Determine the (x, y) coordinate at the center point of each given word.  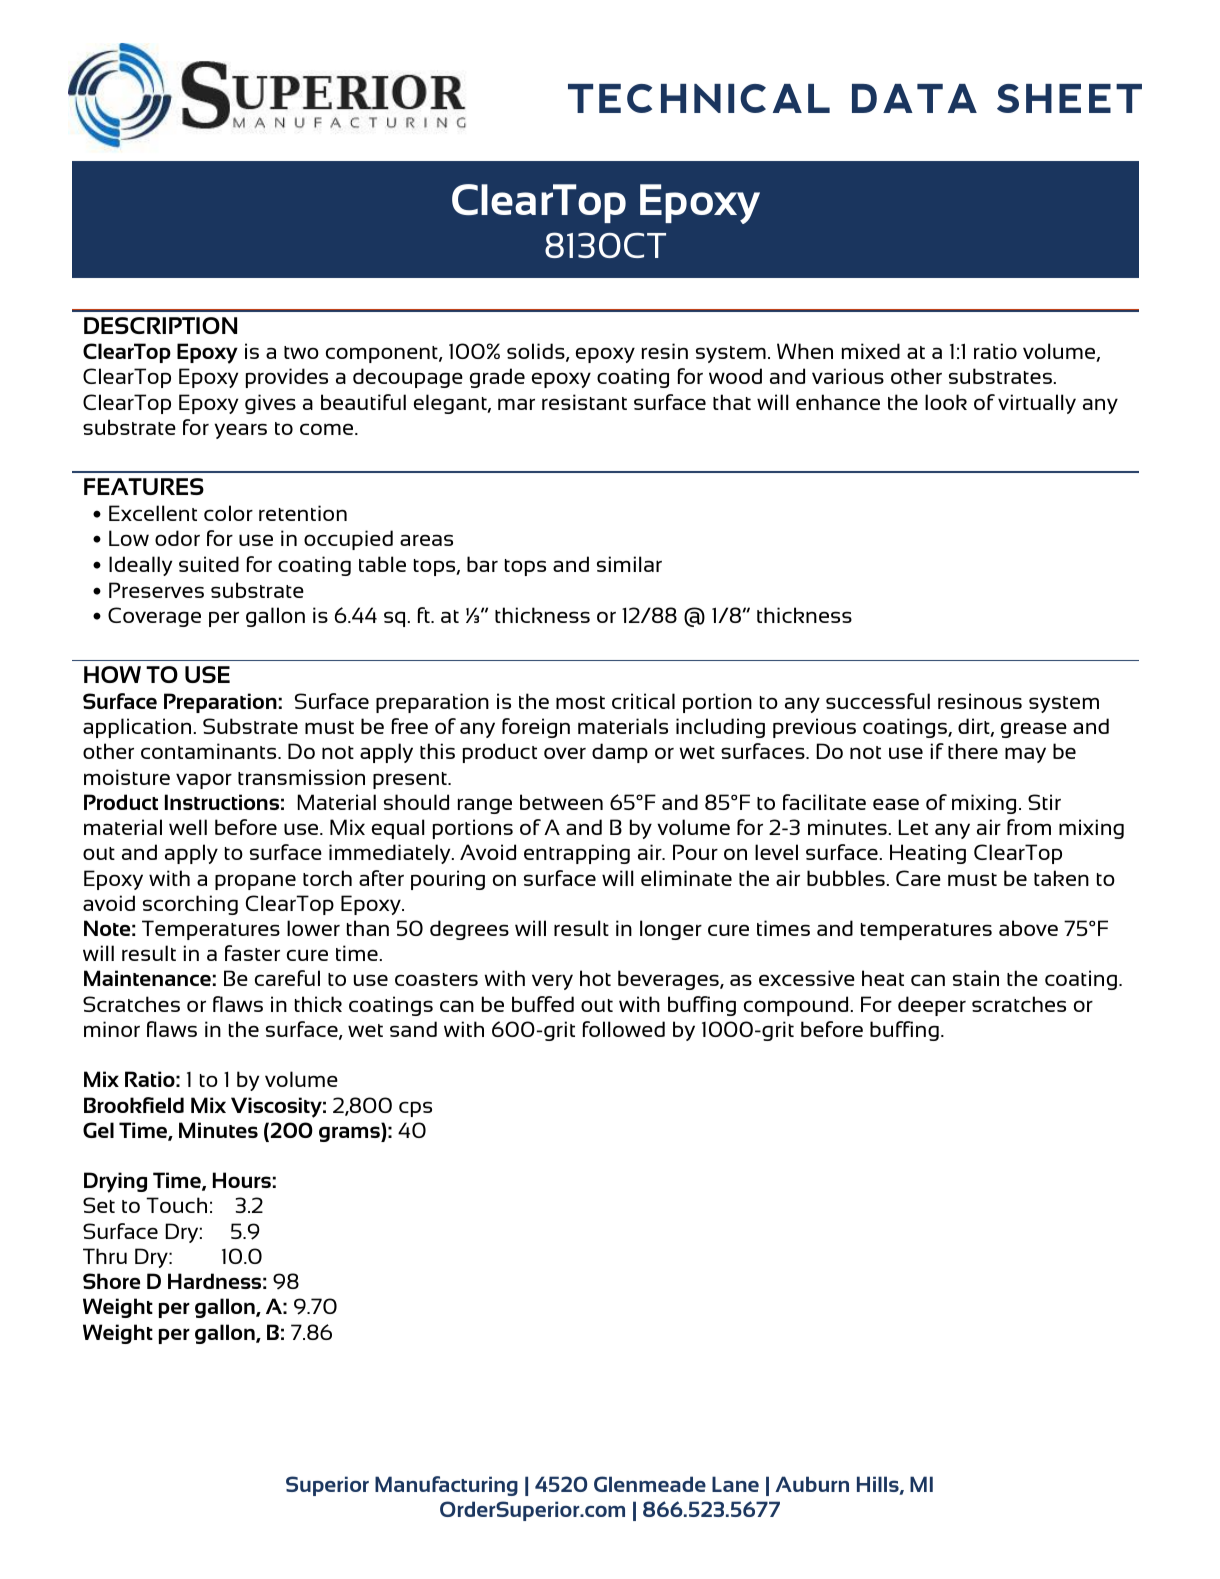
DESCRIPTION (160, 325)
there (973, 751)
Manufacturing (446, 1486)
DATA (914, 98)
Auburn (812, 1484)
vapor (204, 781)
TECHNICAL (699, 98)
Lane (735, 1484)
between (561, 802)
